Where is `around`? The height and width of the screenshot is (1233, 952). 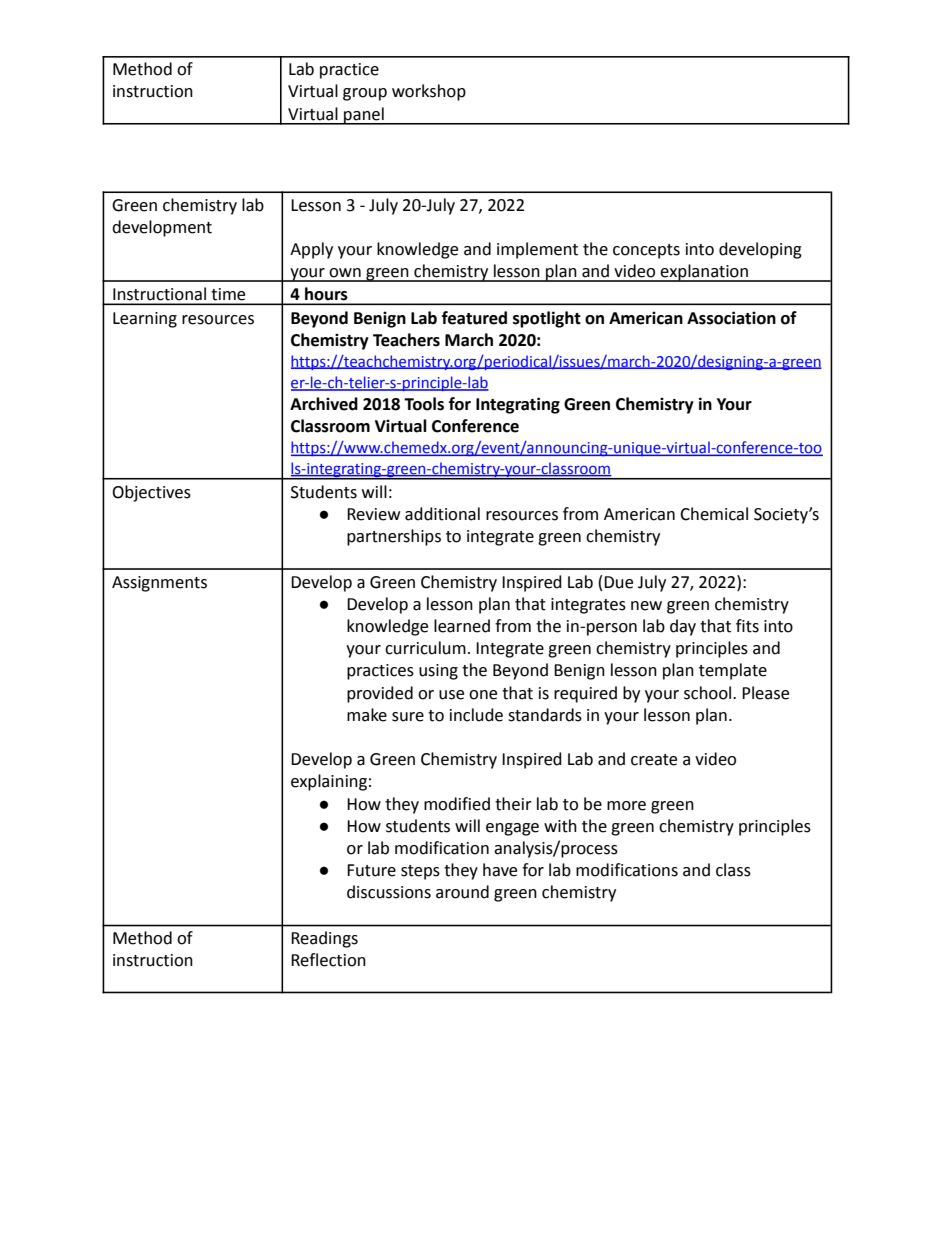 around is located at coordinates (462, 892).
